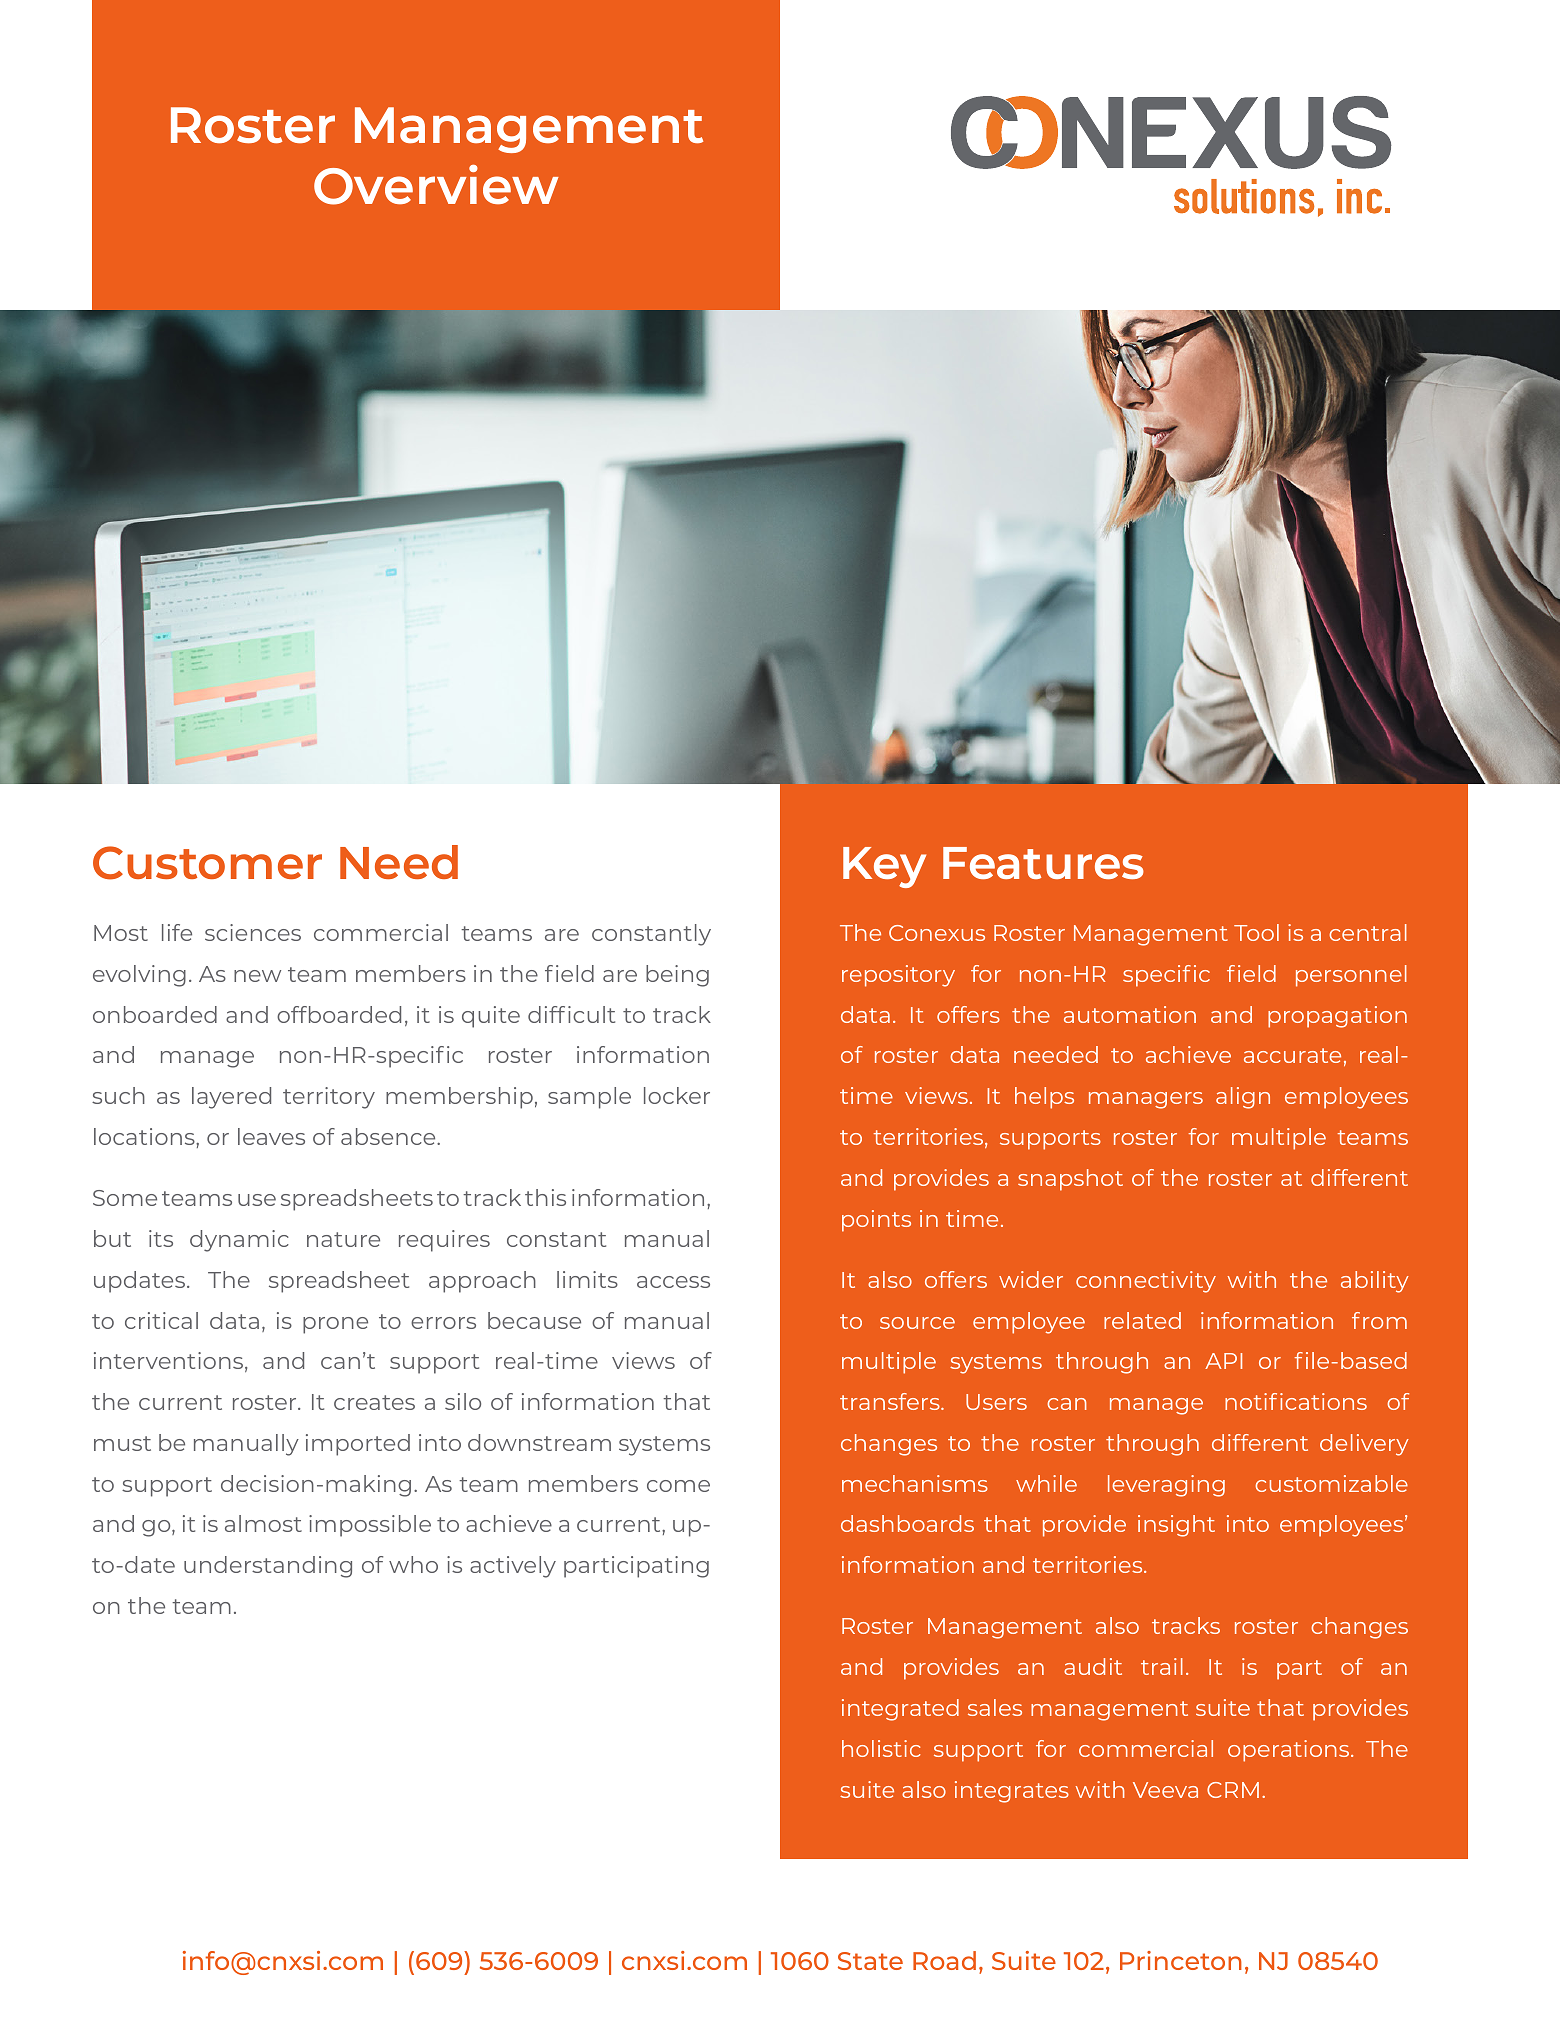 The image size is (1560, 2019). Describe the element at coordinates (370, 1526) in the screenshot. I see `impossible` at that location.
